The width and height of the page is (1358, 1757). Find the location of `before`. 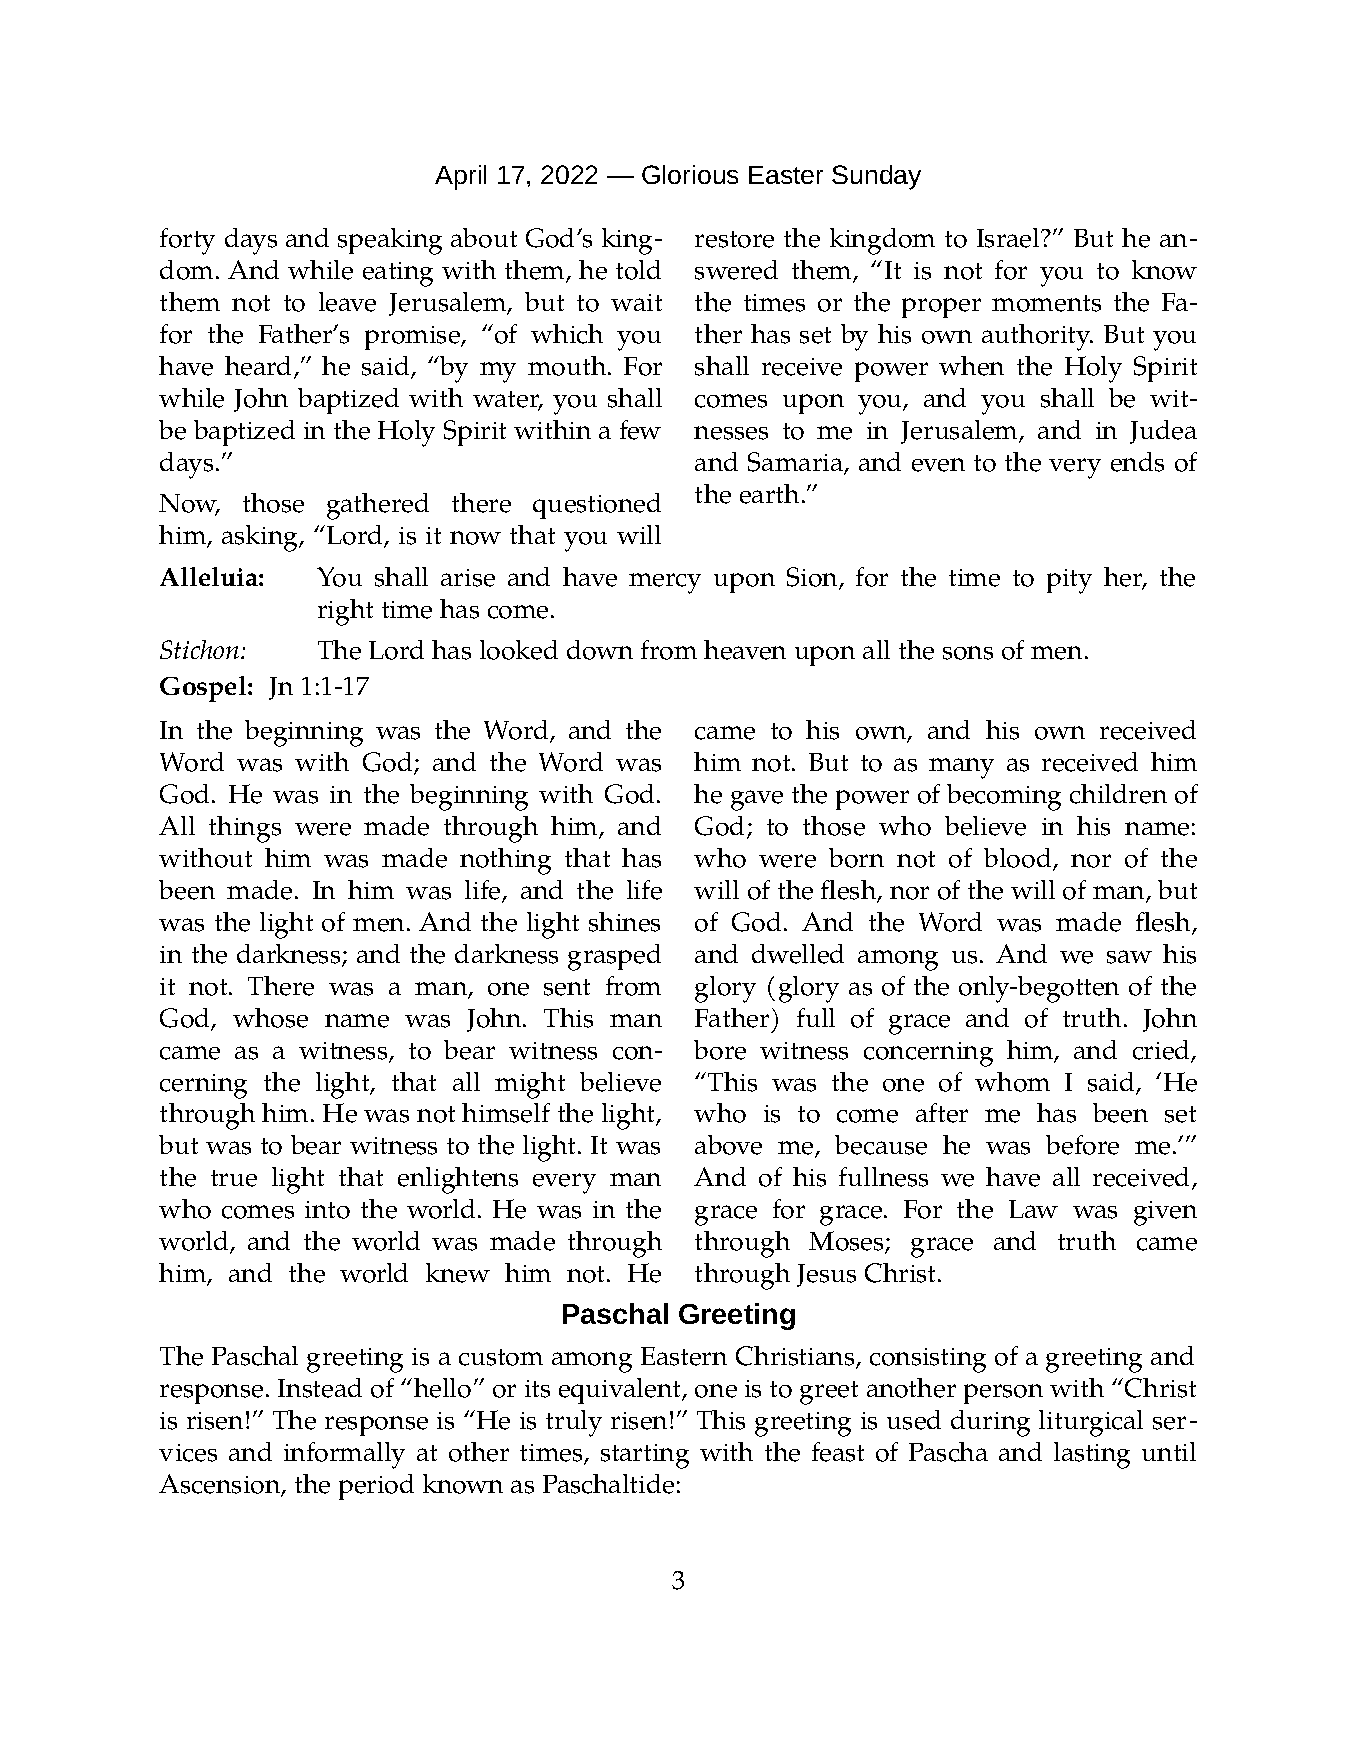

before is located at coordinates (1082, 1145).
